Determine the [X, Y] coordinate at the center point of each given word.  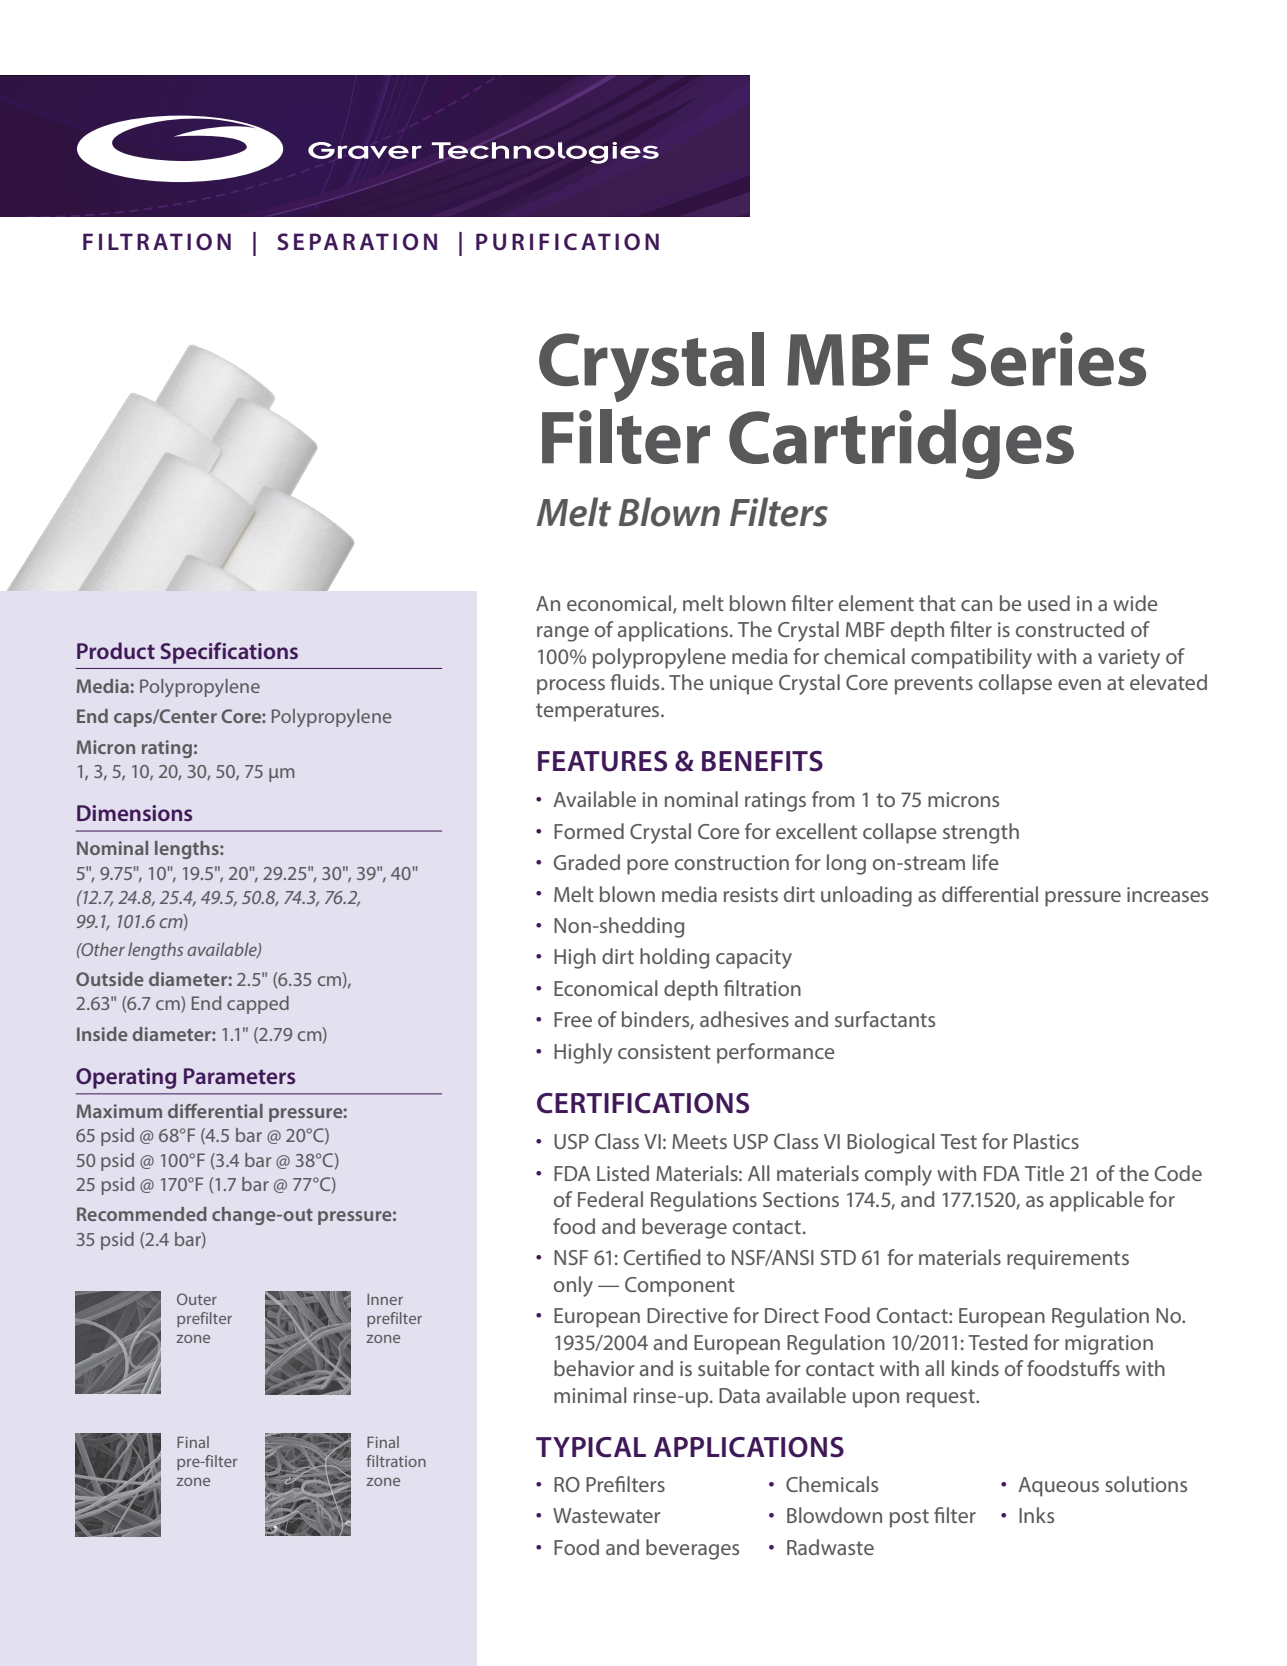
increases [1167, 894]
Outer [197, 1299]
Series [1048, 359]
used [1049, 603]
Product [116, 650]
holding [674, 958]
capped [258, 1005]
